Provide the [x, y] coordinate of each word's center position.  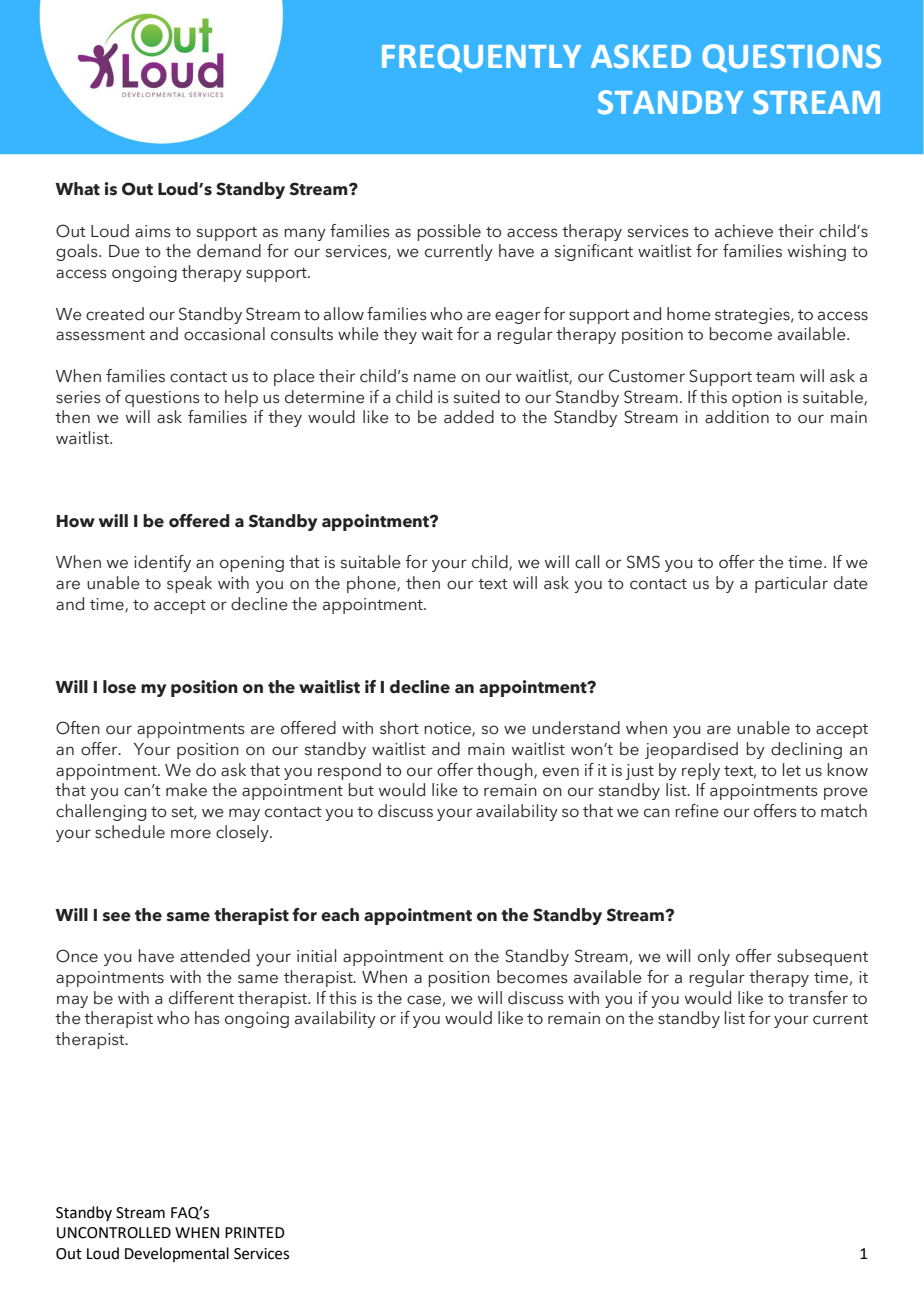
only [714, 957]
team [775, 377]
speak [189, 584]
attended [215, 956]
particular [791, 584]
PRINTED [255, 1232]
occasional [224, 334]
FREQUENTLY [481, 58]
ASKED [641, 56]
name [435, 378]
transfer [818, 998]
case [424, 1000]
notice [448, 729]
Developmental [177, 1254]
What [77, 189]
